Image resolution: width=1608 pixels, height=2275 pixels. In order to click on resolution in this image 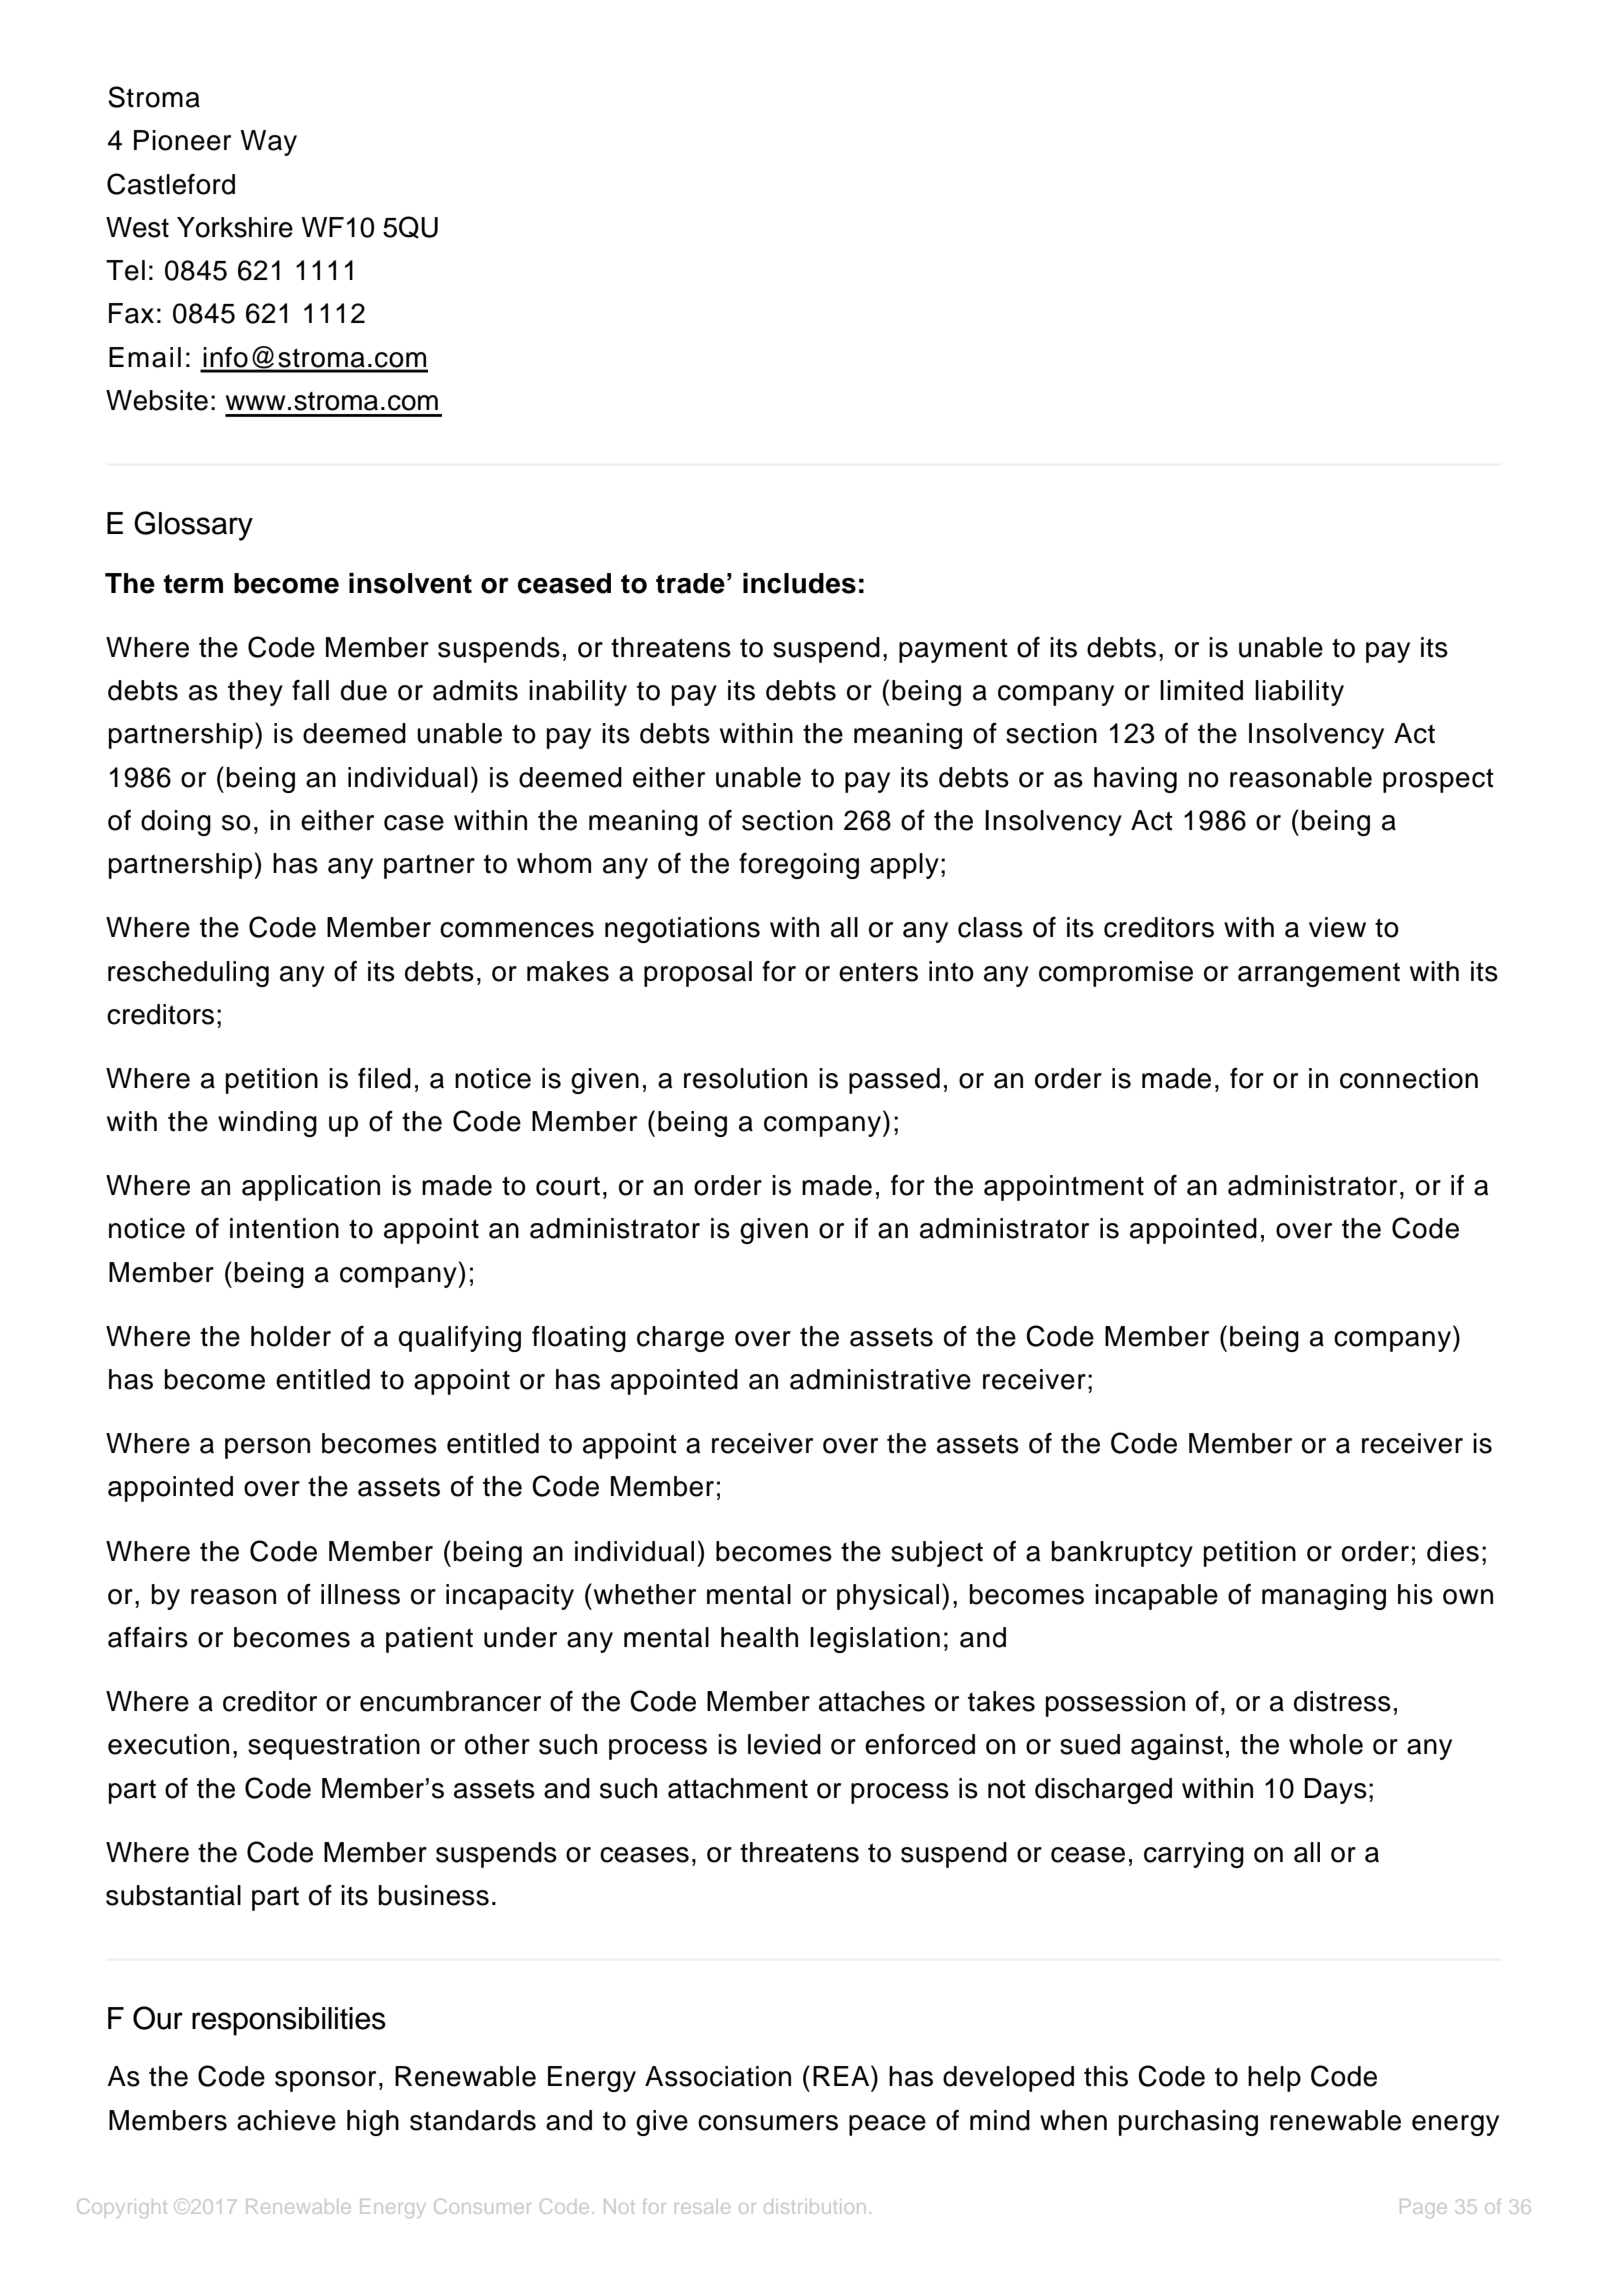, I will do `click(745, 1078)`.
